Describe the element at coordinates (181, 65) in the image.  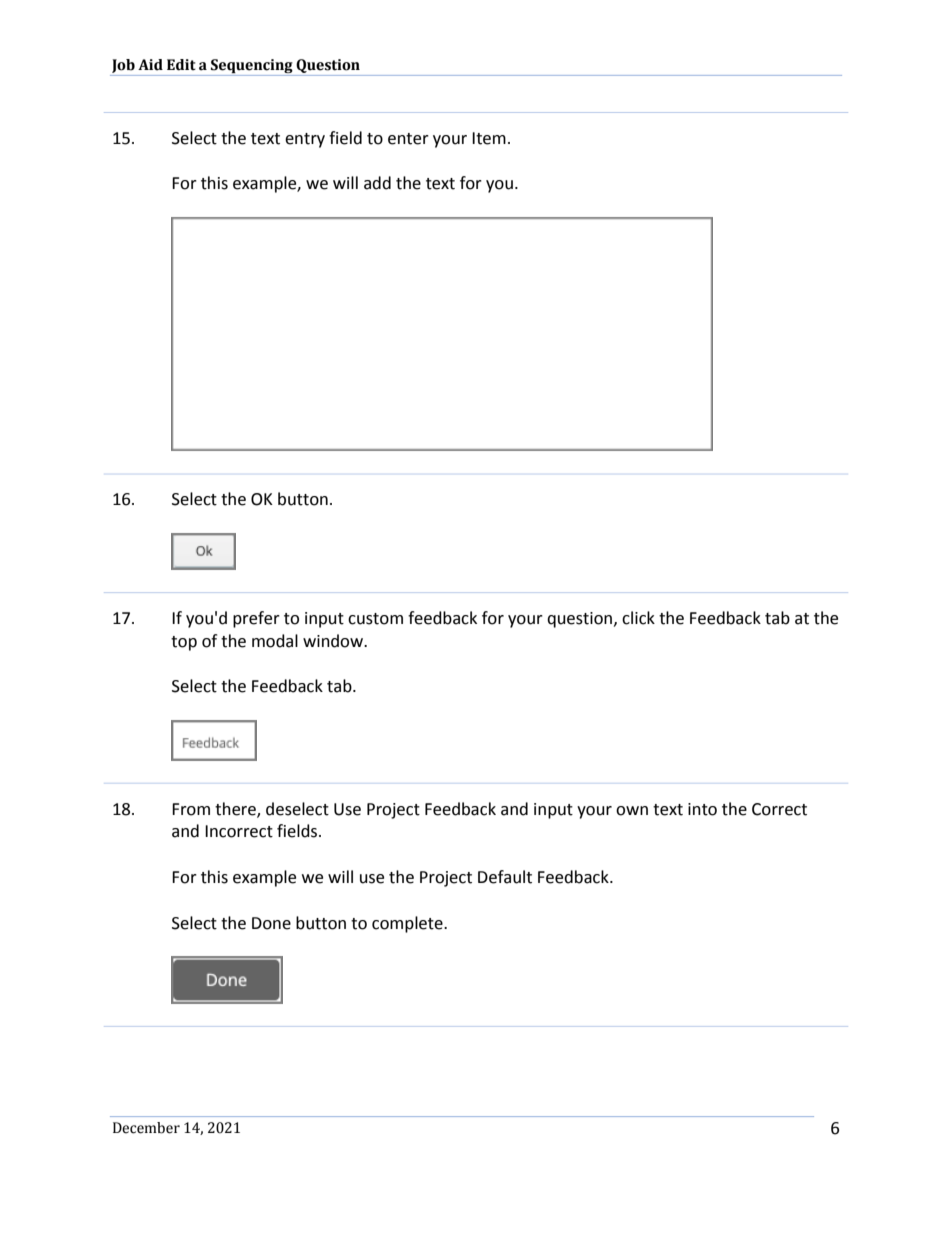
I see `Edit` at that location.
